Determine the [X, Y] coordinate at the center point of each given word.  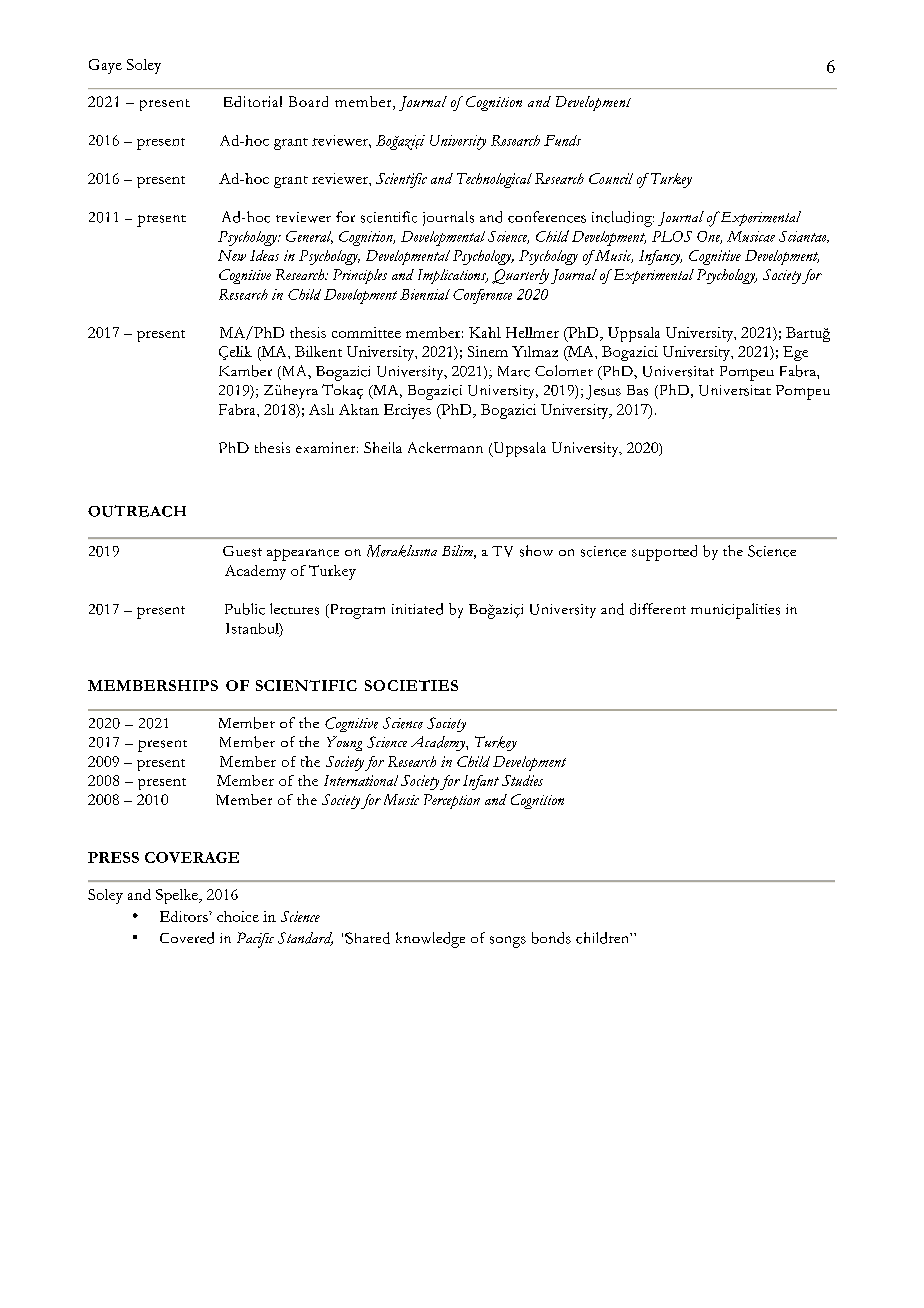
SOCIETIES [411, 685]
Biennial [425, 294]
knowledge [430, 940]
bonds [551, 938]
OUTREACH [137, 511]
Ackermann [445, 447]
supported [664, 553]
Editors [185, 916]
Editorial [253, 101]
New [232, 255]
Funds [562, 140]
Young [344, 743]
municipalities [735, 611]
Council [611, 178]
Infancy [660, 257]
